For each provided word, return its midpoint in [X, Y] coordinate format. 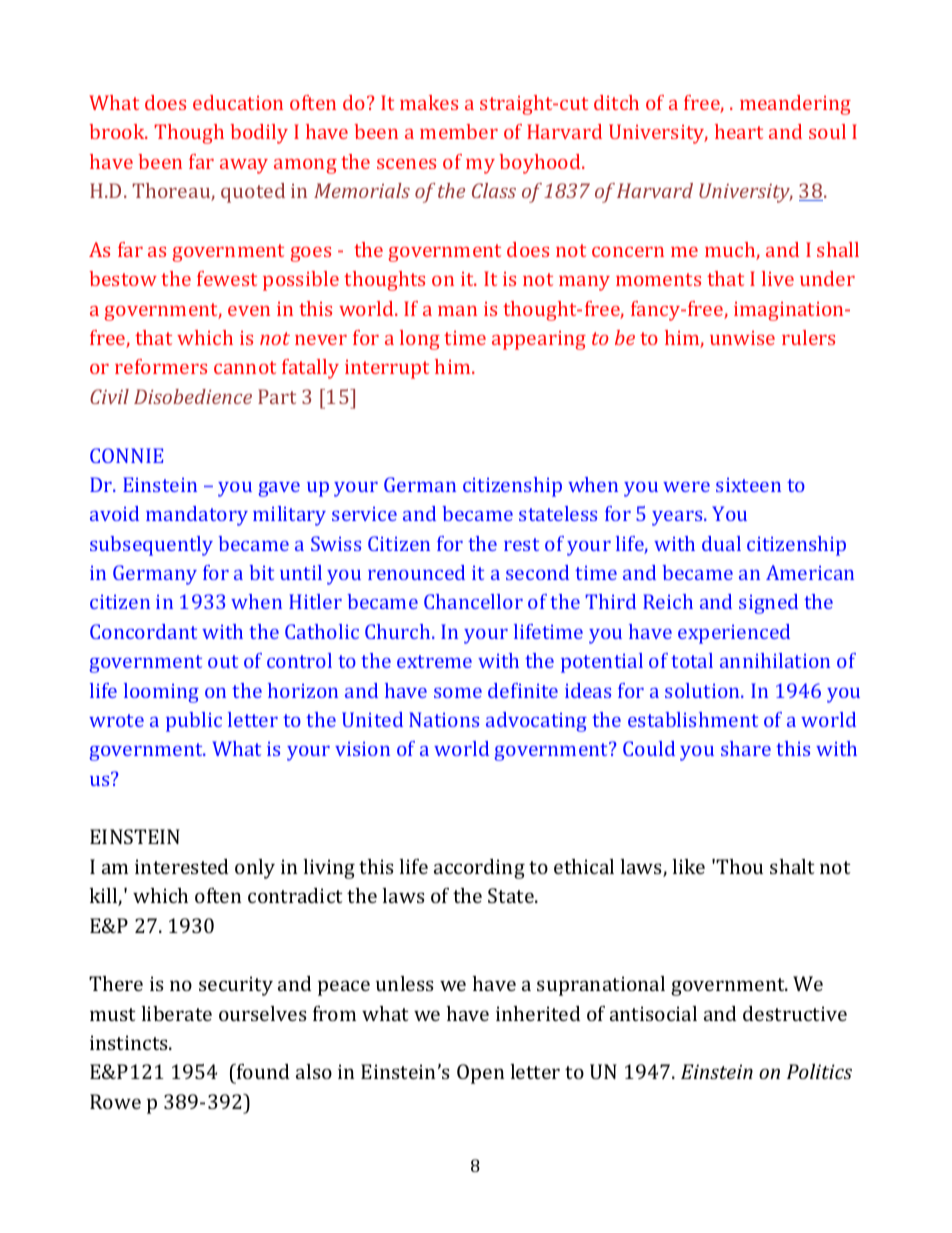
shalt [792, 866]
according [479, 869]
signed [768, 604]
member [459, 131]
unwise [742, 338]
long [420, 340]
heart [739, 131]
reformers [161, 366]
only [255, 869]
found [262, 1073]
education [238, 102]
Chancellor [473, 601]
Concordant [143, 631]
